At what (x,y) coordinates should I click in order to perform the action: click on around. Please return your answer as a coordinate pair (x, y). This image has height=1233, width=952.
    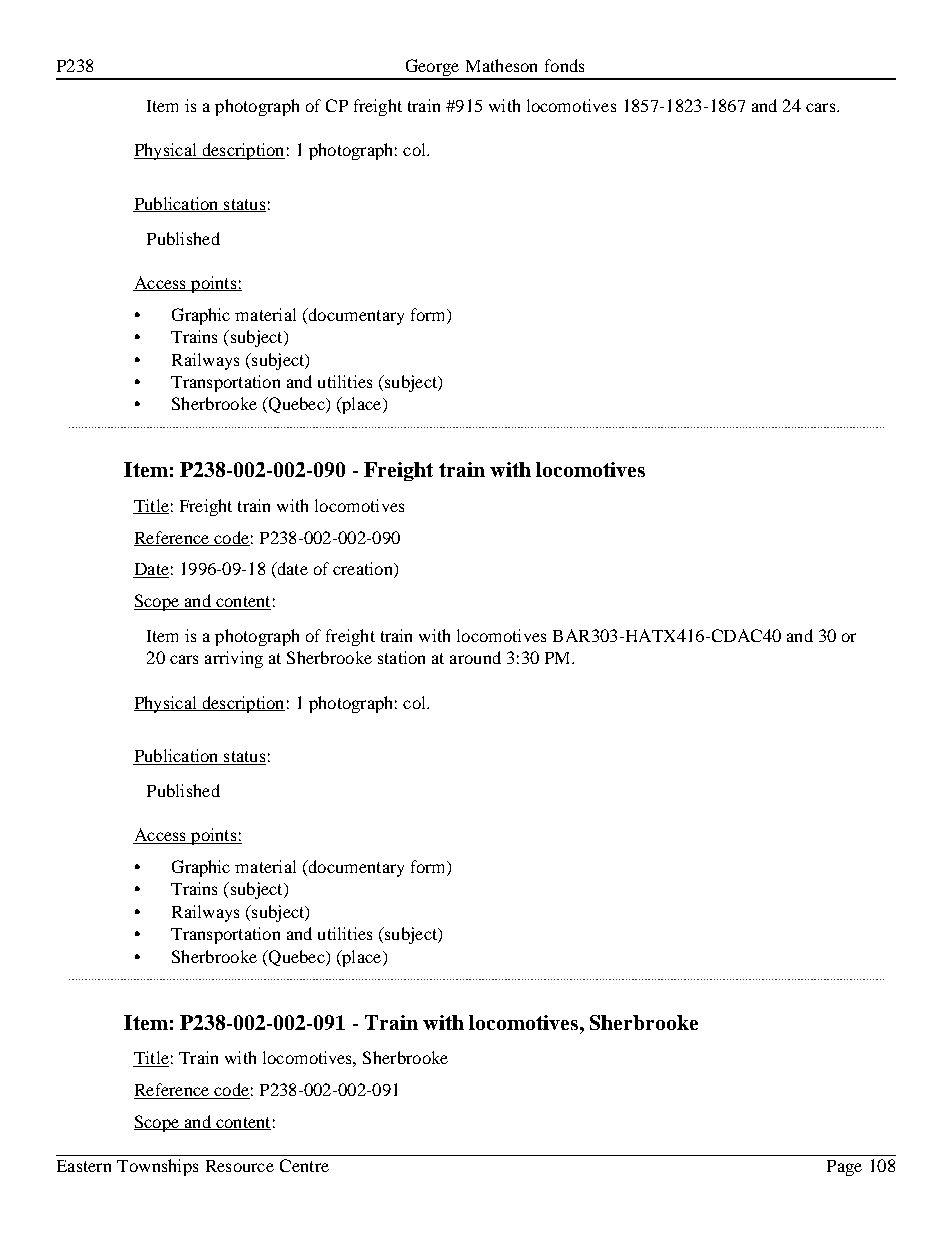
    Looking at the image, I should click on (475, 657).
